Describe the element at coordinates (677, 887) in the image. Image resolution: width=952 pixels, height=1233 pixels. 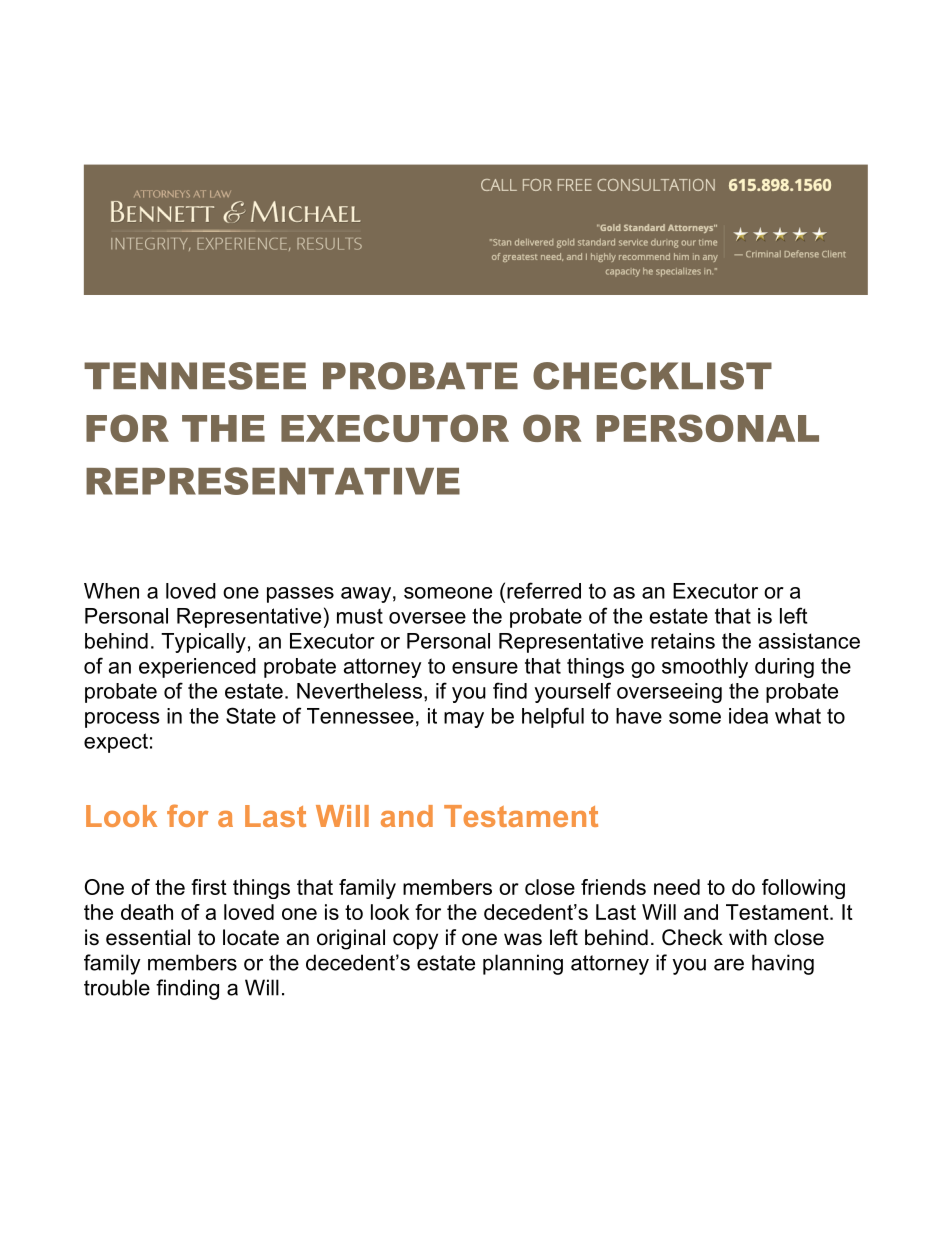
I see `need` at that location.
